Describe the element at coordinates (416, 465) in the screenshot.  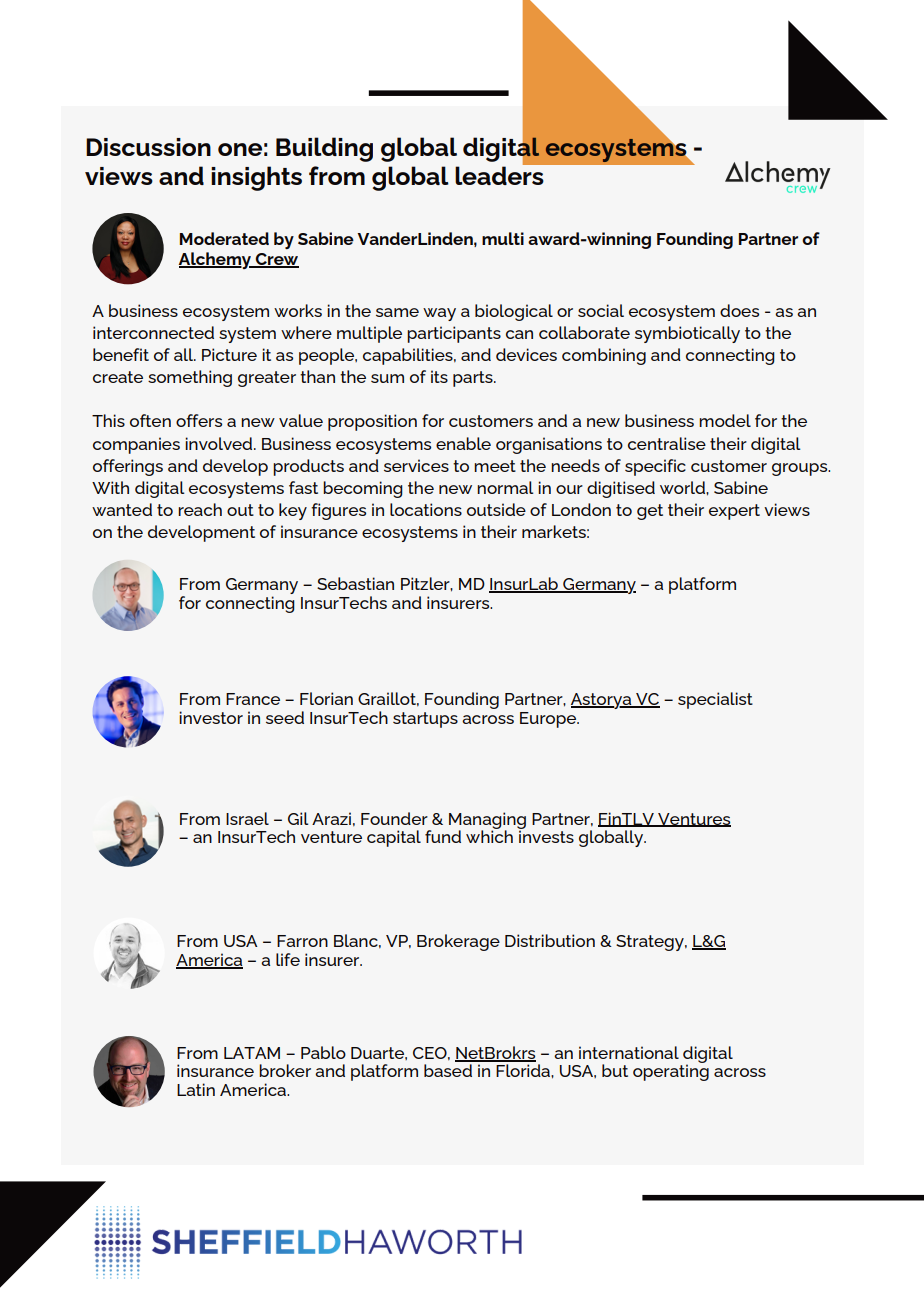
I see `services` at that location.
